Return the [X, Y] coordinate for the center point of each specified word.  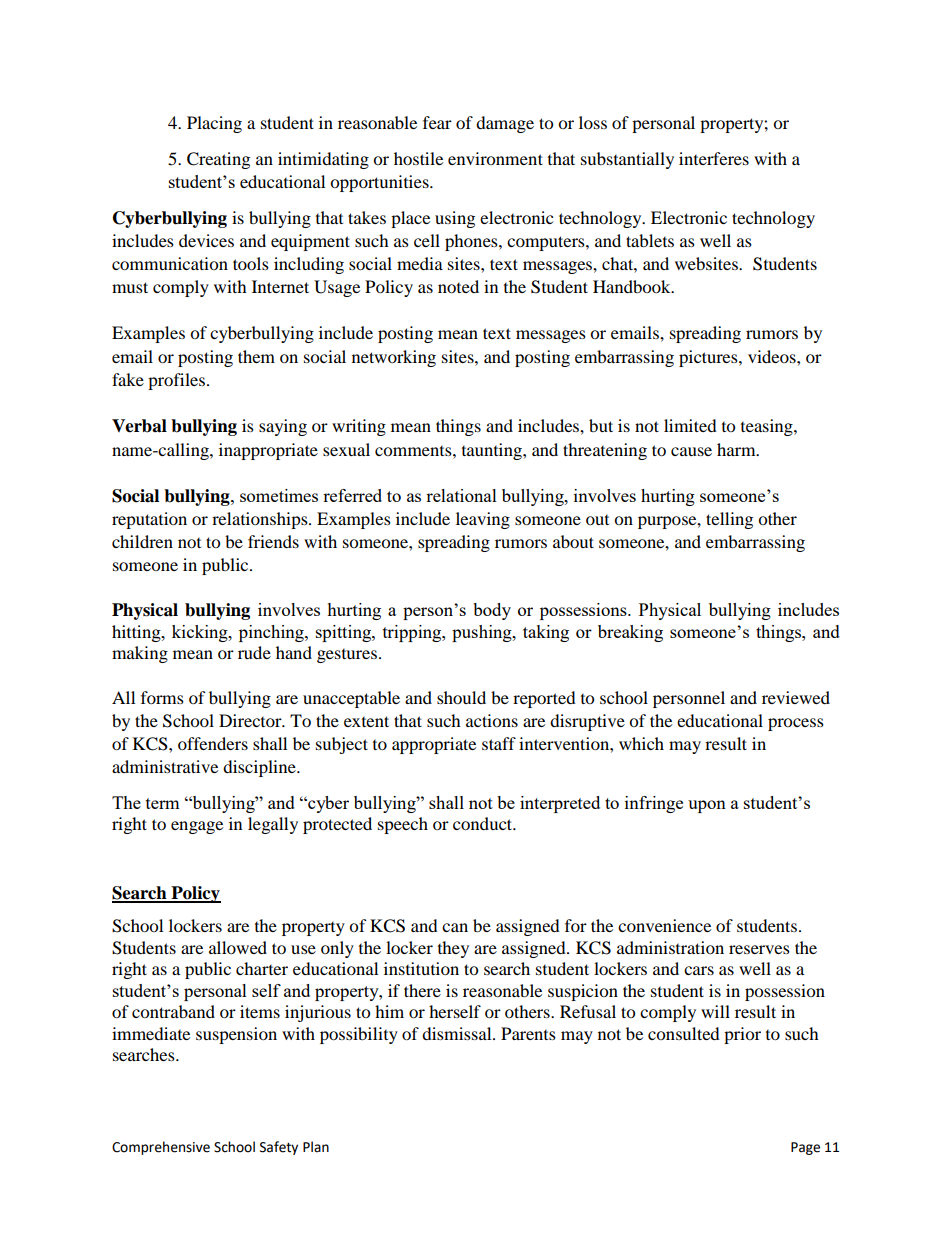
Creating [218, 160]
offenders [213, 743]
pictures [709, 358]
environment [495, 158]
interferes [714, 158]
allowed [238, 947]
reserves [759, 949]
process [796, 724]
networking [394, 358]
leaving [483, 520]
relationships [261, 520]
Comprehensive [161, 1148]
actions [492, 720]
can [455, 927]
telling [729, 520]
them [256, 356]
